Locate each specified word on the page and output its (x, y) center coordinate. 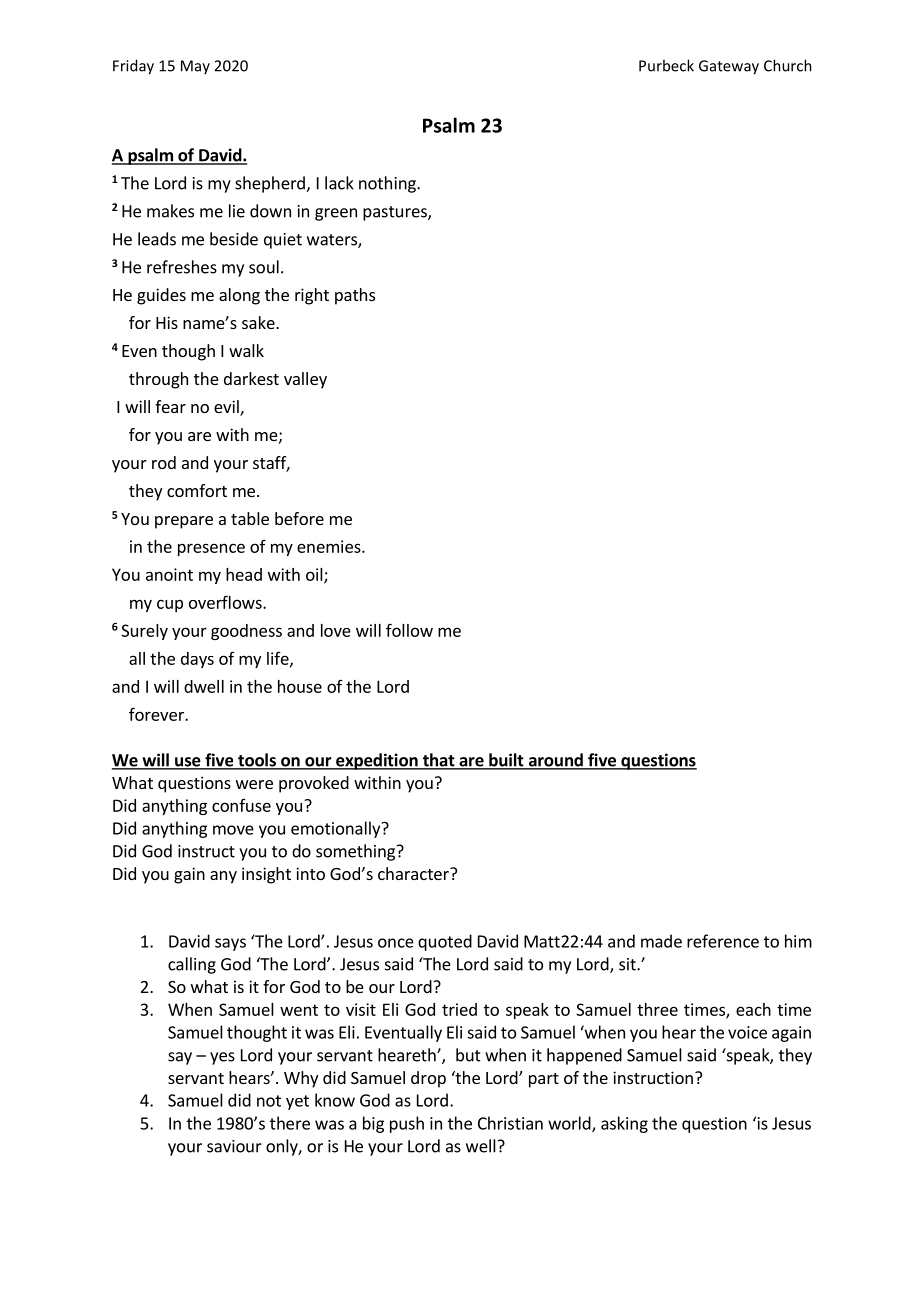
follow (409, 630)
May (195, 67)
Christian (510, 1123)
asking (624, 1124)
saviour (234, 1146)
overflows (226, 602)
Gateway (729, 67)
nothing (388, 184)
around (555, 761)
